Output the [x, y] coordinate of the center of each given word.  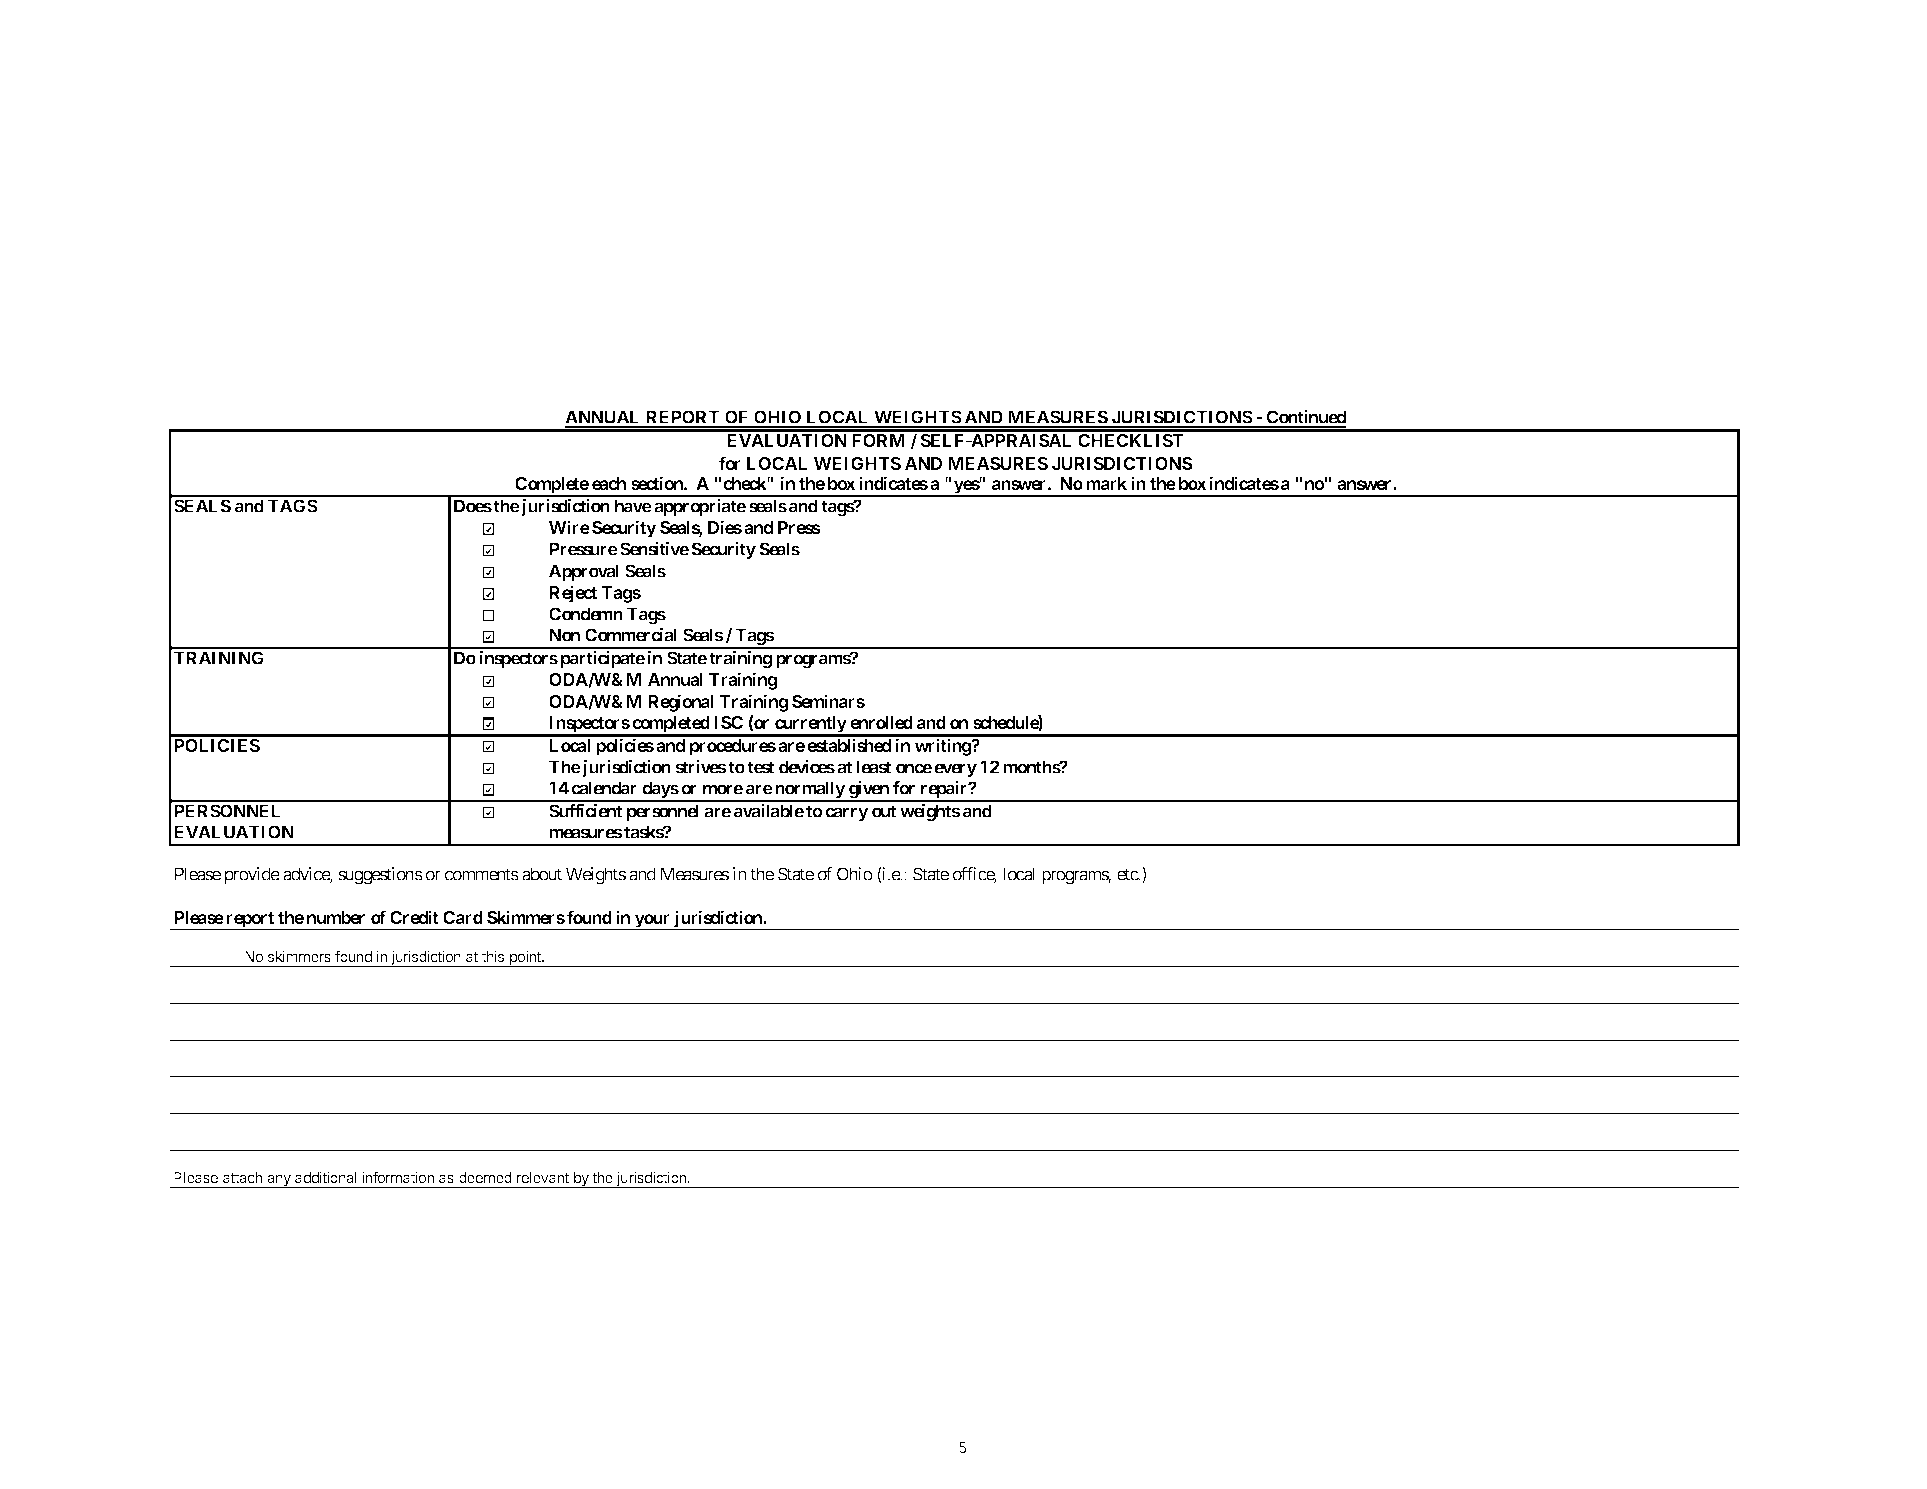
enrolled [881, 722]
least [874, 767]
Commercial [631, 635]
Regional [681, 703]
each [609, 483]
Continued [1305, 418]
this [493, 956]
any [279, 1181]
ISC [728, 722]
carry [847, 814]
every [955, 770]
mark [1106, 483]
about [542, 874]
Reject [573, 594]
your [653, 922]
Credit [414, 917]
